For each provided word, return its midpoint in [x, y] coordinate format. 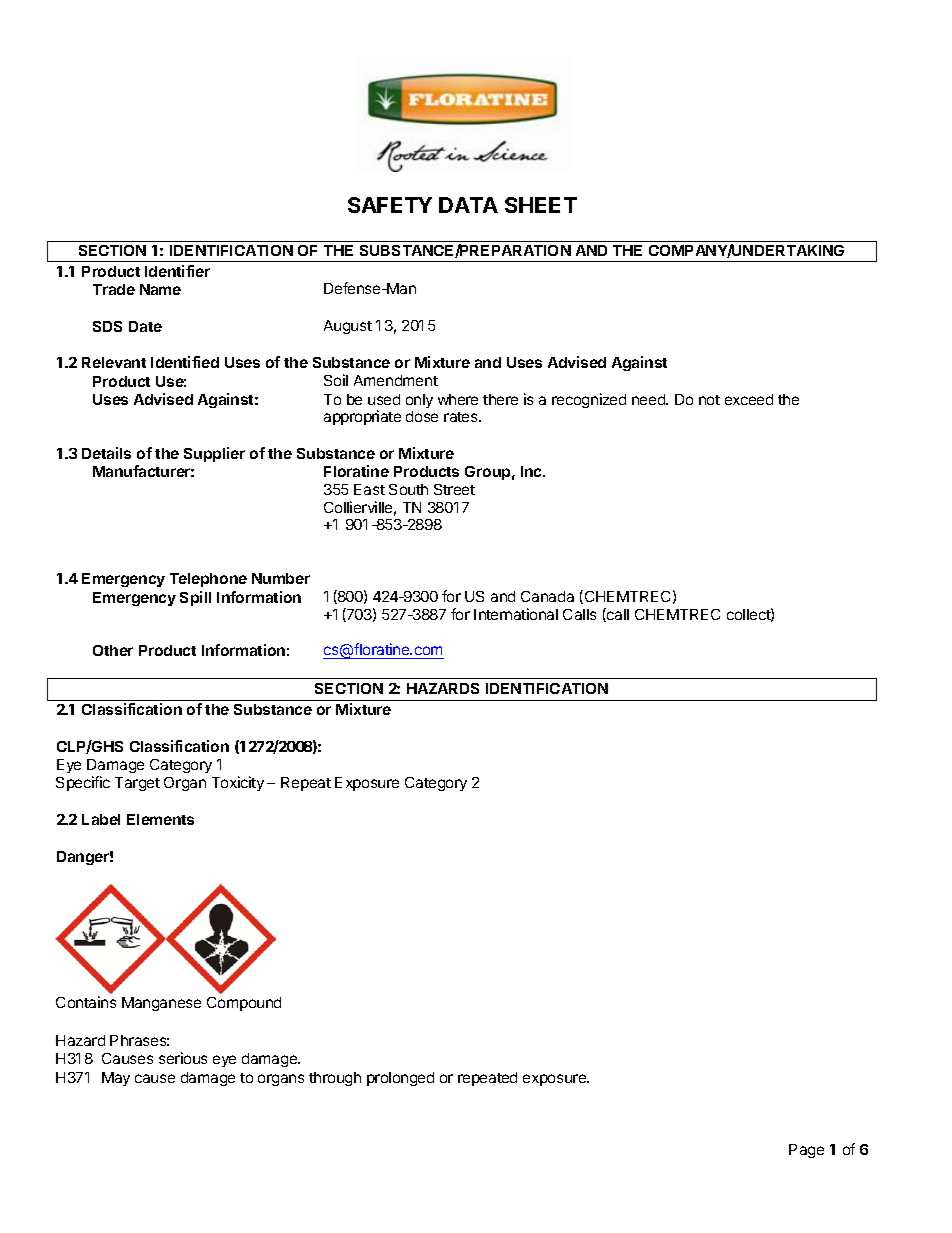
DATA [468, 205]
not [709, 400]
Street [454, 489]
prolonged [400, 1079]
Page [806, 1151]
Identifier [177, 271]
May [116, 1079]
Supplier [214, 454]
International [516, 614]
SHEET [541, 205]
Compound [244, 1004]
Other [113, 650]
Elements [160, 819]
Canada [547, 596]
